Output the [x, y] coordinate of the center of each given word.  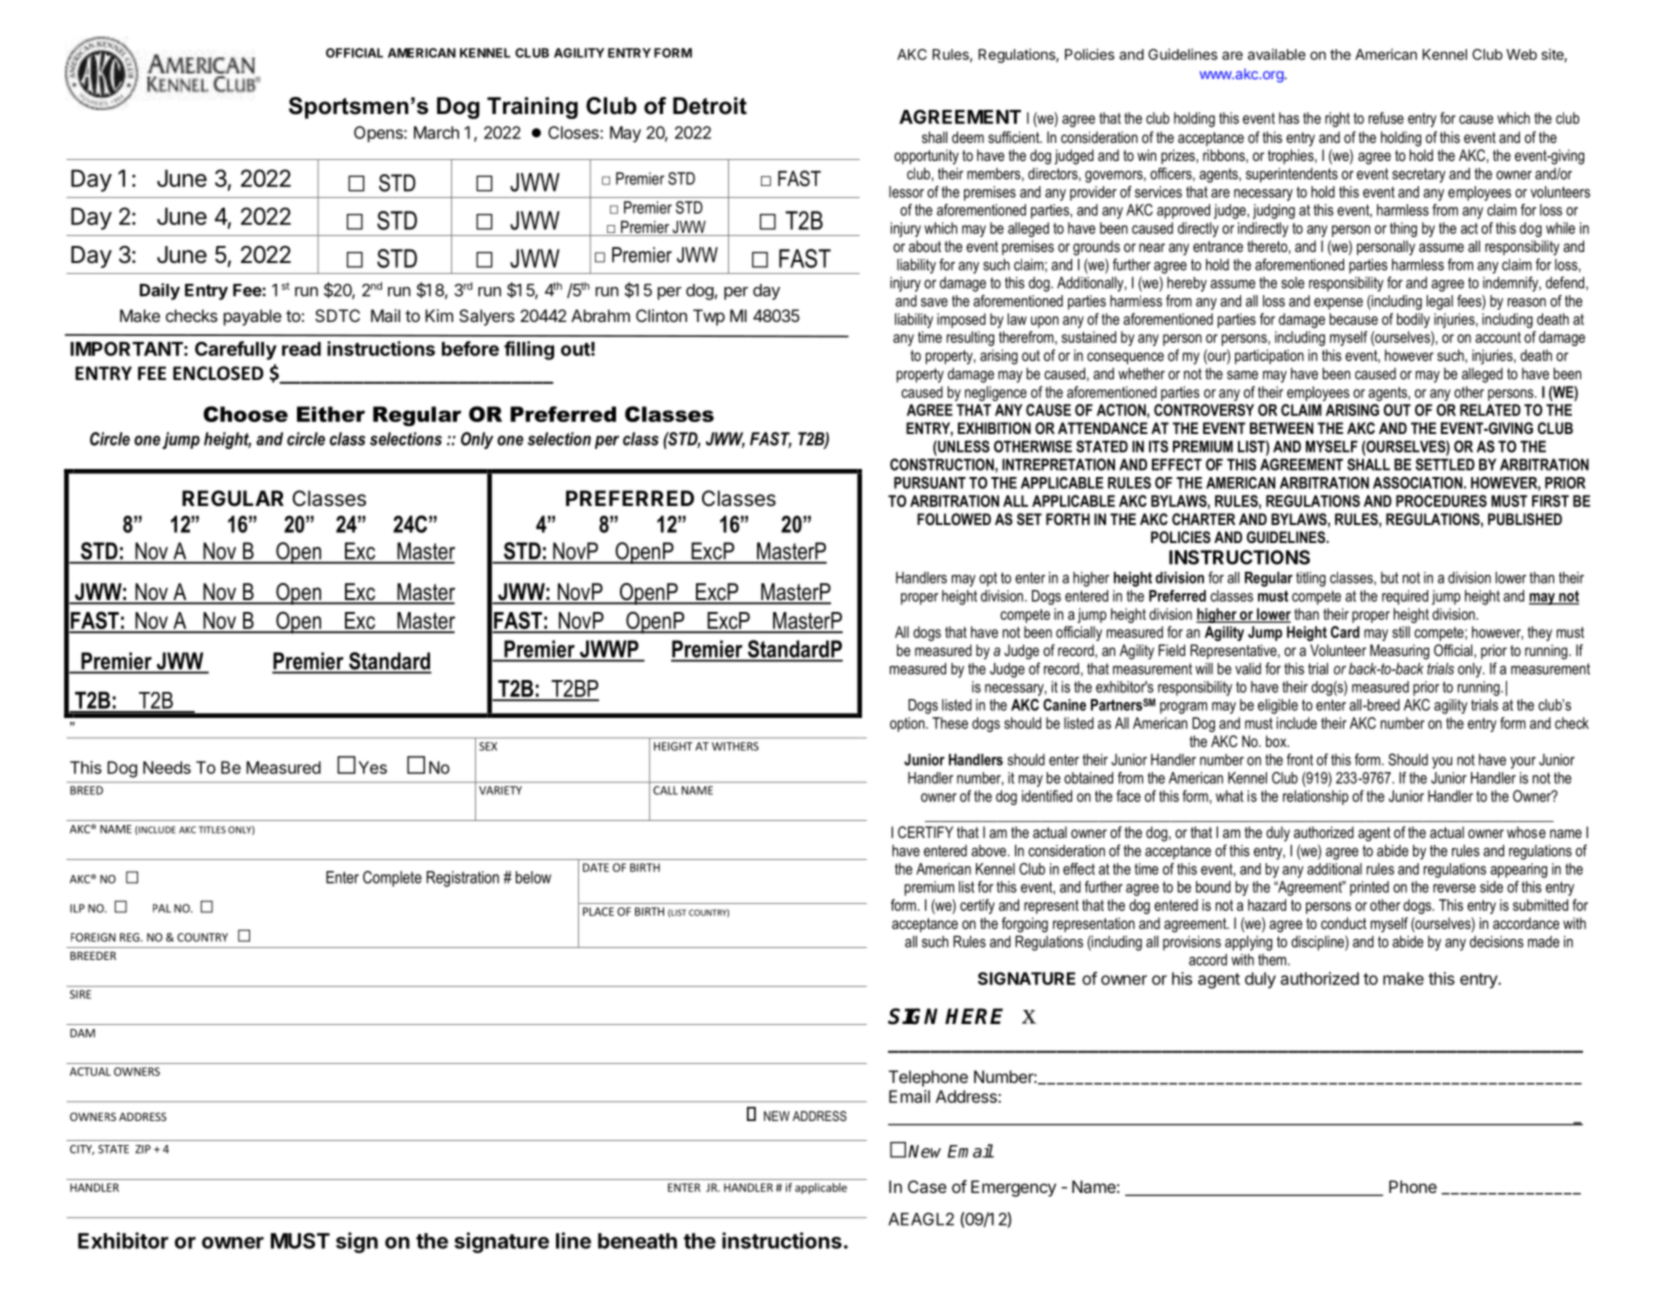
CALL [665, 790]
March [436, 132]
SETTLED [1445, 464]
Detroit [710, 106]
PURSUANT [930, 483]
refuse [1386, 118]
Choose [245, 414]
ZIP [143, 1149]
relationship [1316, 797]
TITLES [212, 830]
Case [927, 1186]
